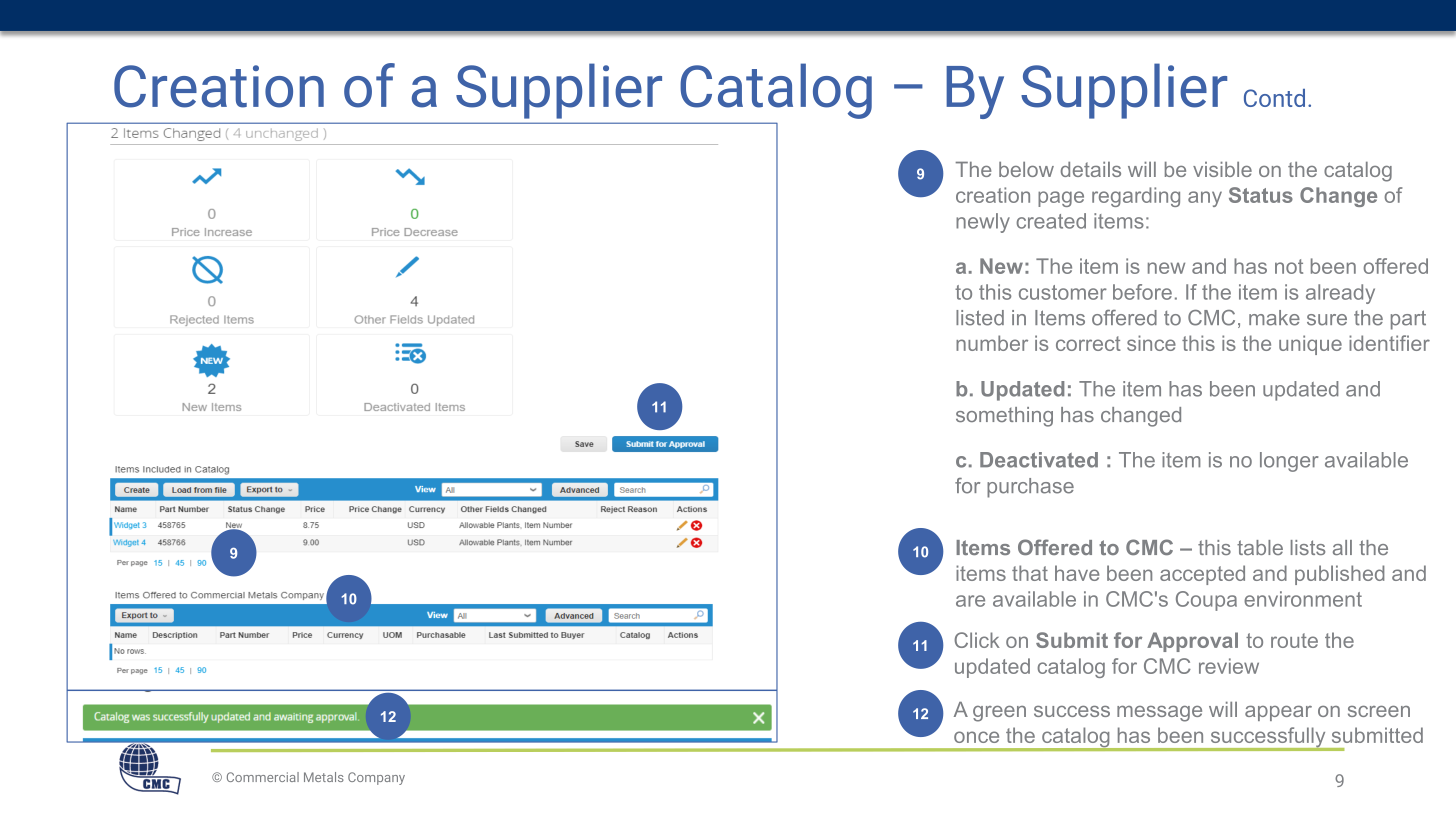 This page has height=819, width=1456. What do you see at coordinates (1274, 98) in the page?
I see `Contd` at bounding box center [1274, 98].
